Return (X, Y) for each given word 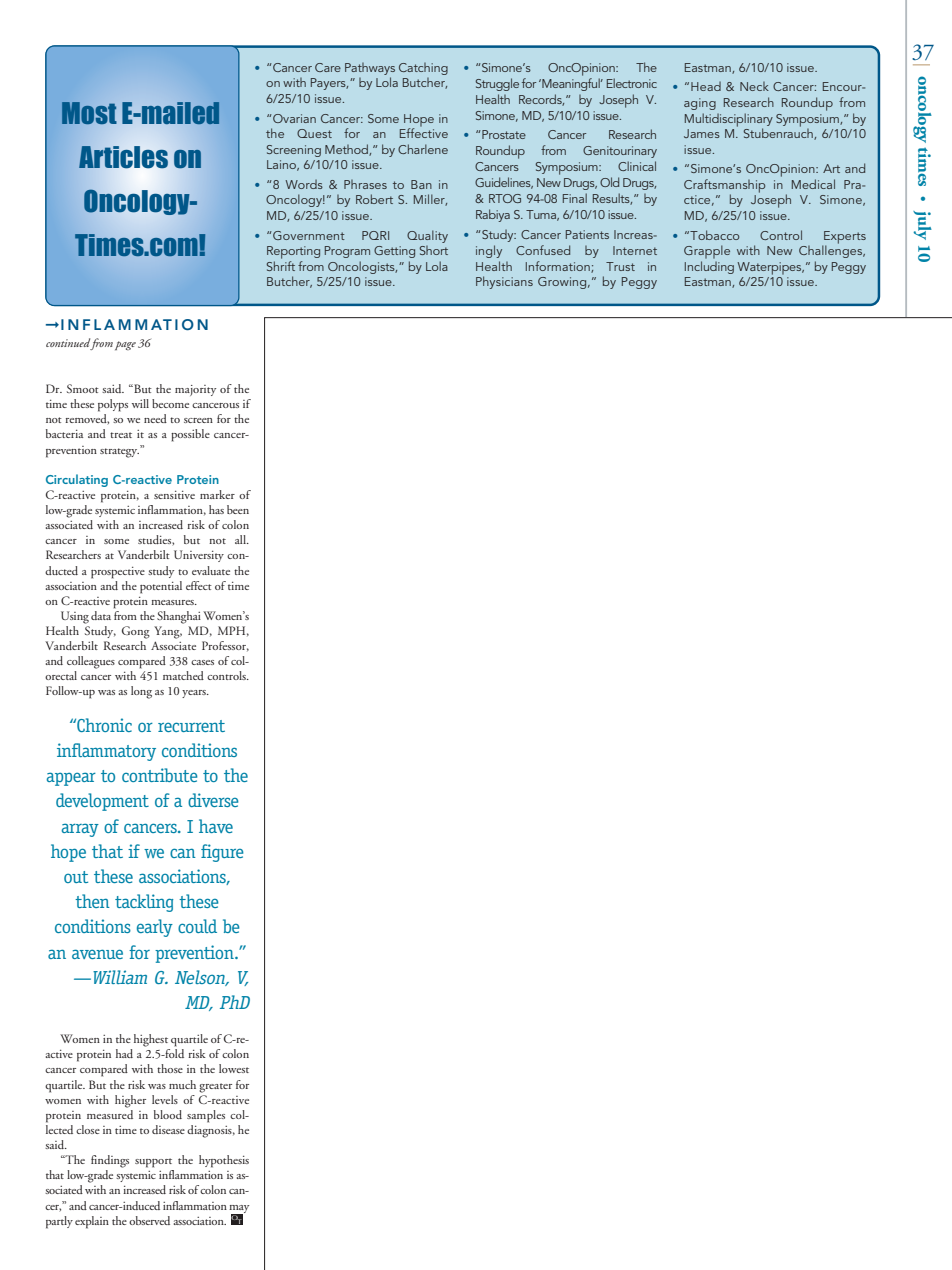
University (199, 556)
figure (222, 853)
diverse (213, 800)
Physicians (504, 282)
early (155, 928)
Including (709, 267)
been (238, 509)
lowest (234, 1068)
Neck (754, 86)
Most (89, 113)
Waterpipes (770, 268)
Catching (423, 69)
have (216, 826)
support (153, 1163)
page (125, 346)
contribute (160, 775)
